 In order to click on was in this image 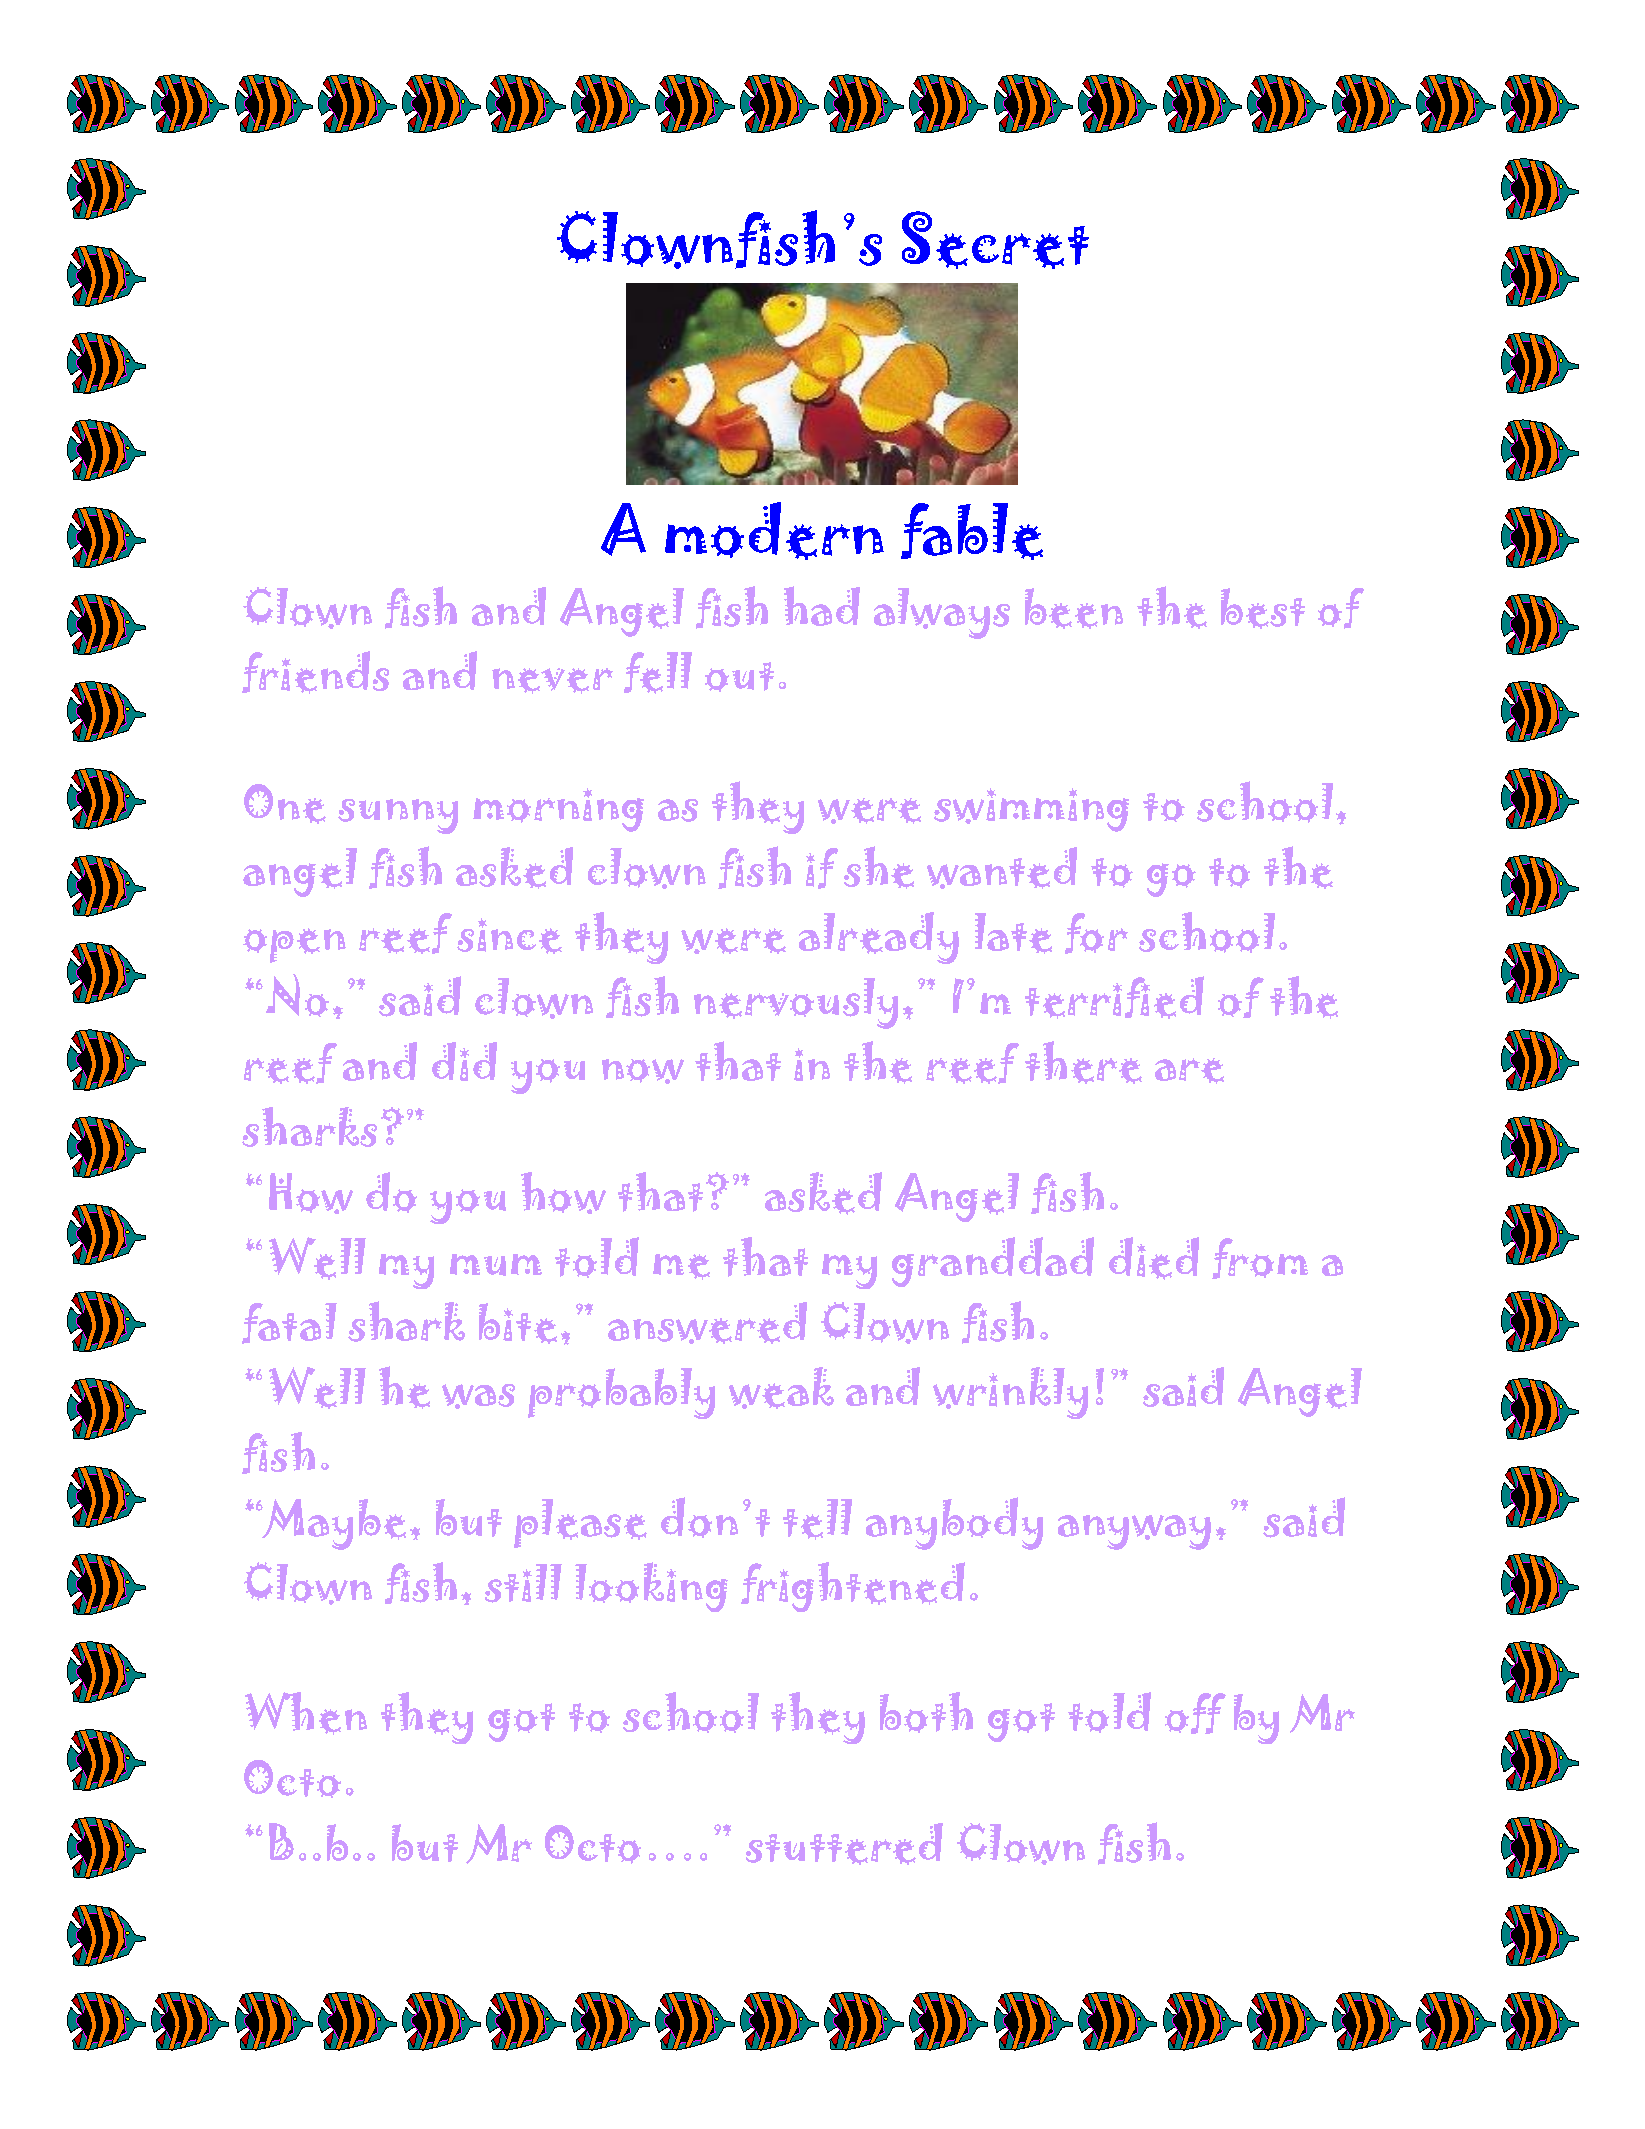, I will do `click(478, 1396)`.
